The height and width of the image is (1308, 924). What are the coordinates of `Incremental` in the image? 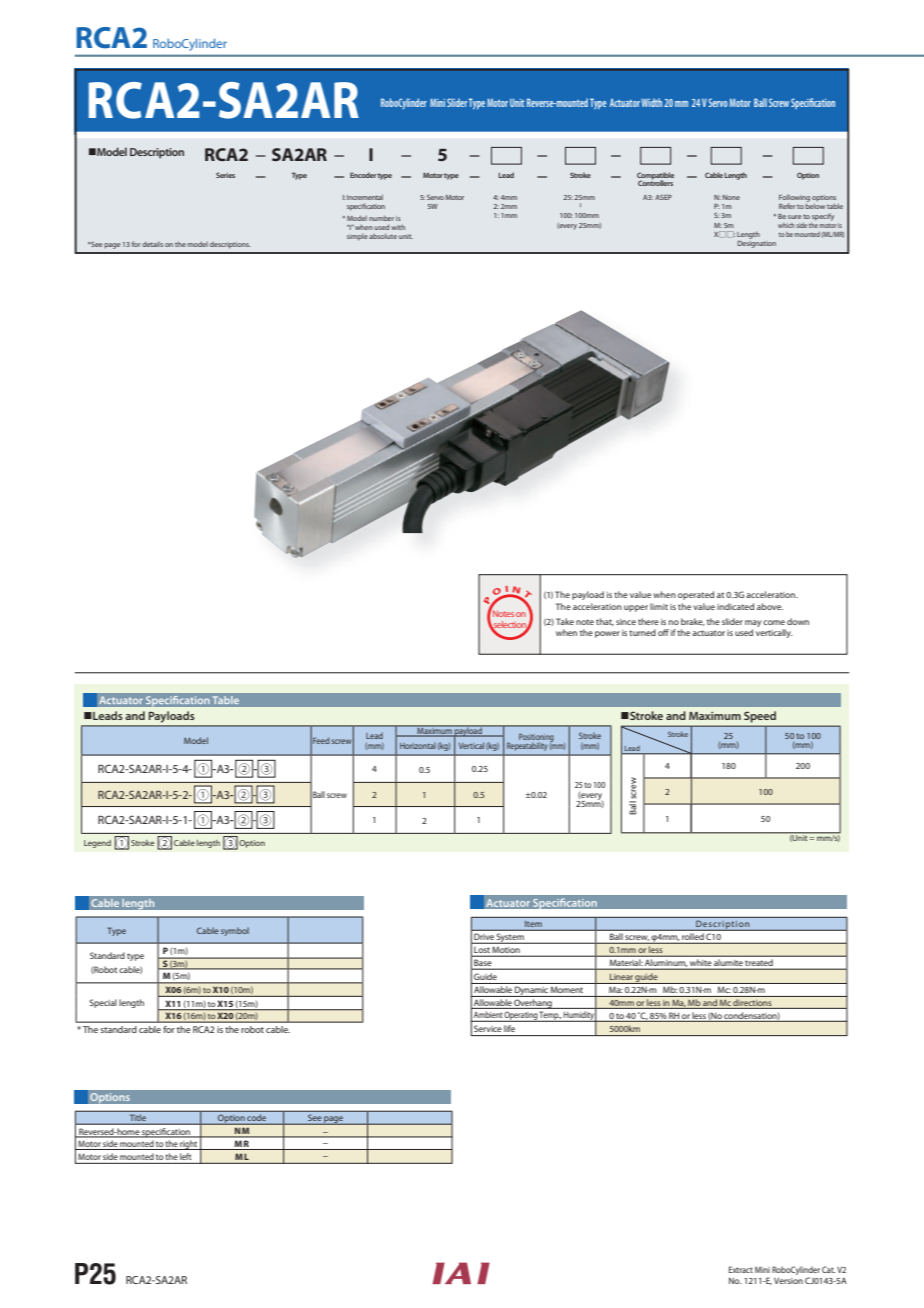 It's located at (365, 197).
